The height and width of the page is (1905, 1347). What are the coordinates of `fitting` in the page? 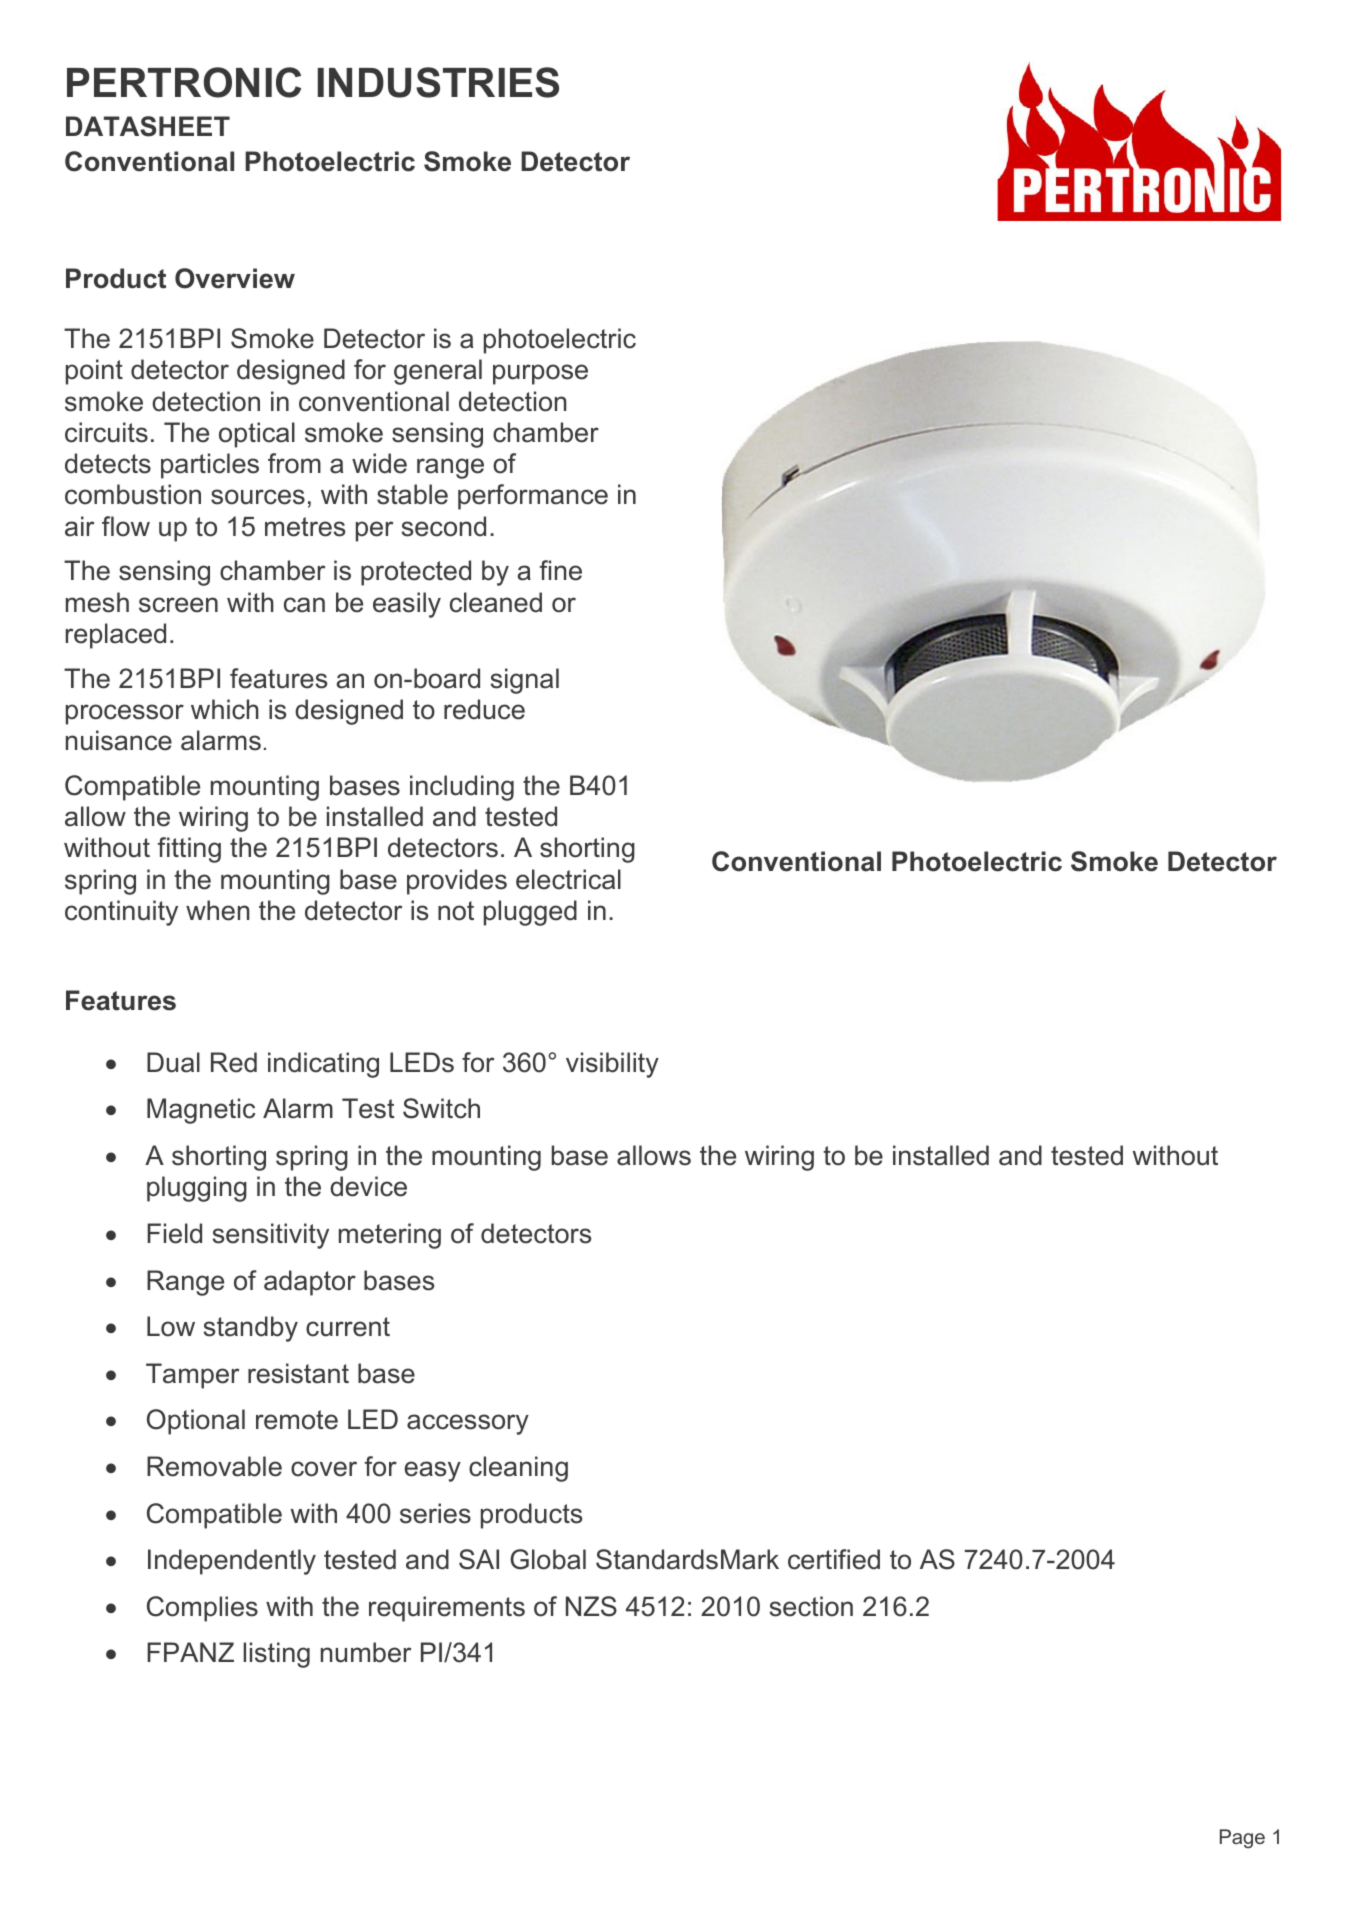 It's located at (189, 850).
